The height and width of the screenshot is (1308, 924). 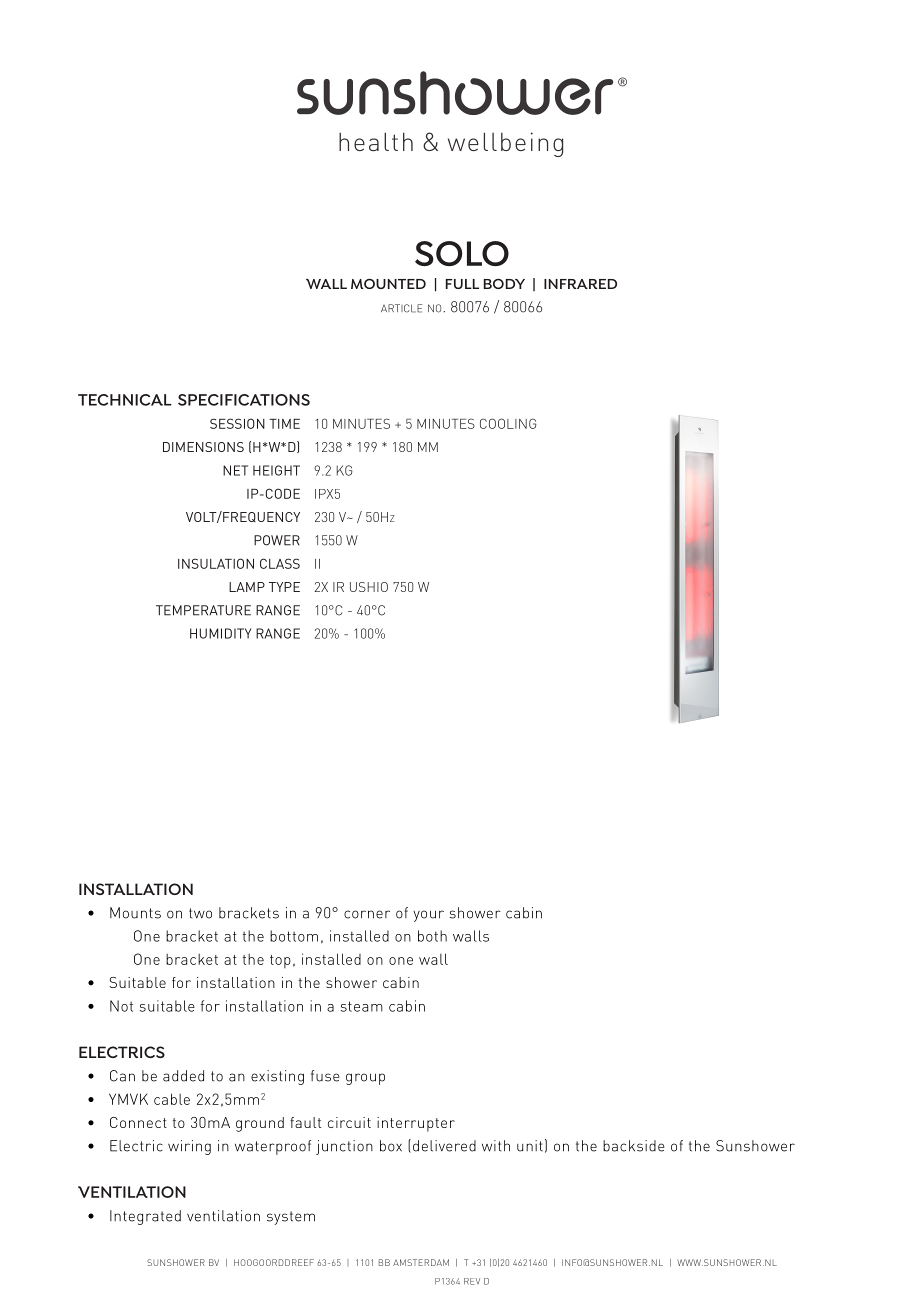 I want to click on technical, so click(x=125, y=400).
